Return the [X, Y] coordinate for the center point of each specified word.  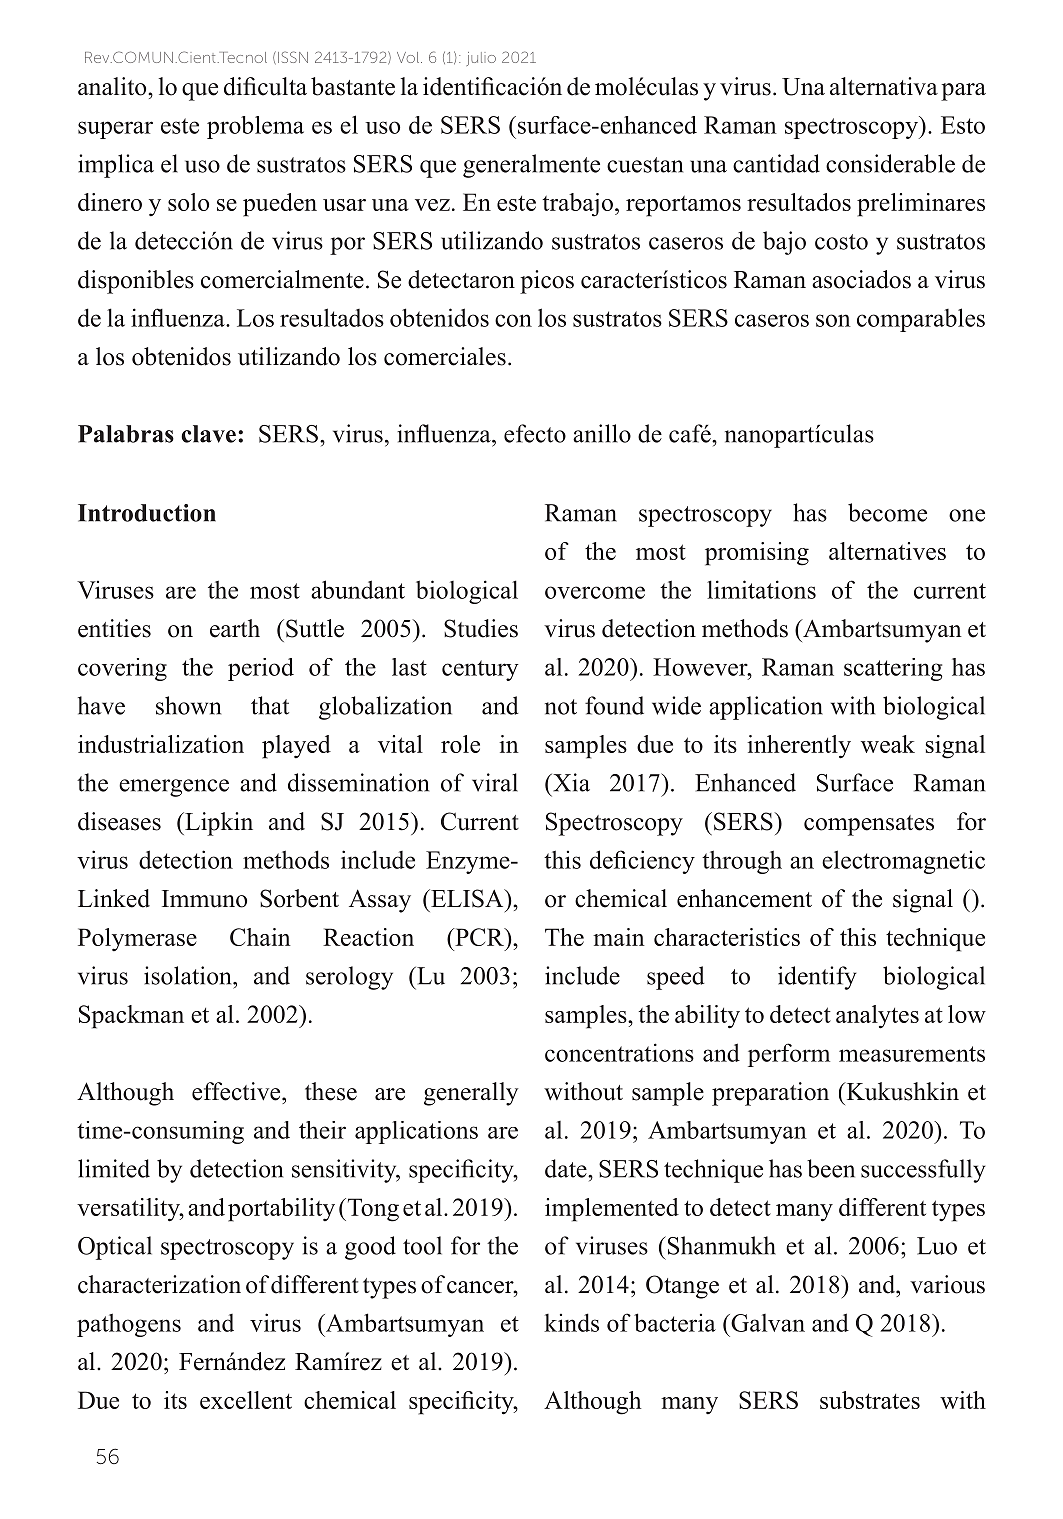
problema [255, 127]
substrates [870, 1400]
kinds [571, 1322]
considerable [890, 163]
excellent [246, 1400]
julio [481, 59]
